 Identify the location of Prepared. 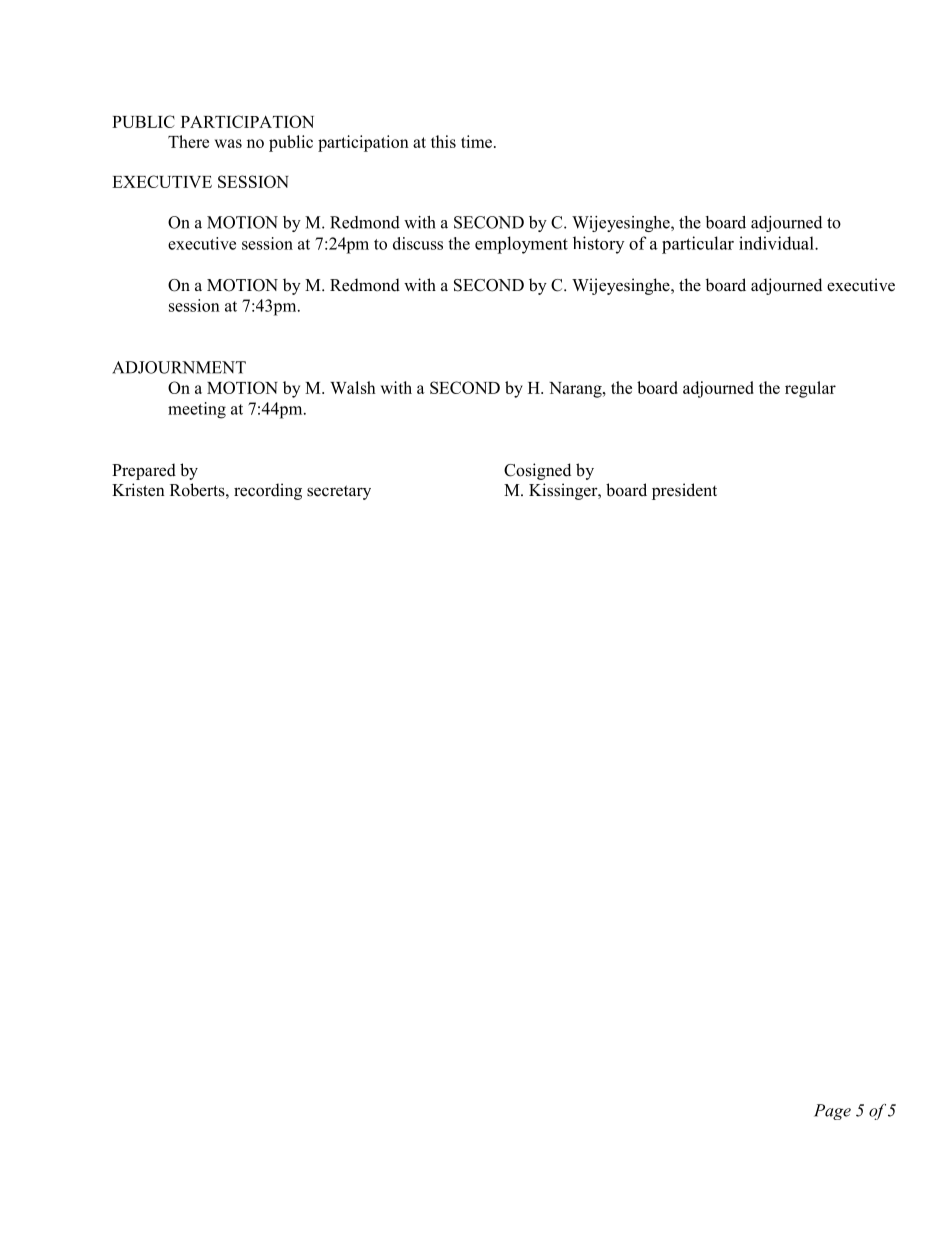
(144, 471).
